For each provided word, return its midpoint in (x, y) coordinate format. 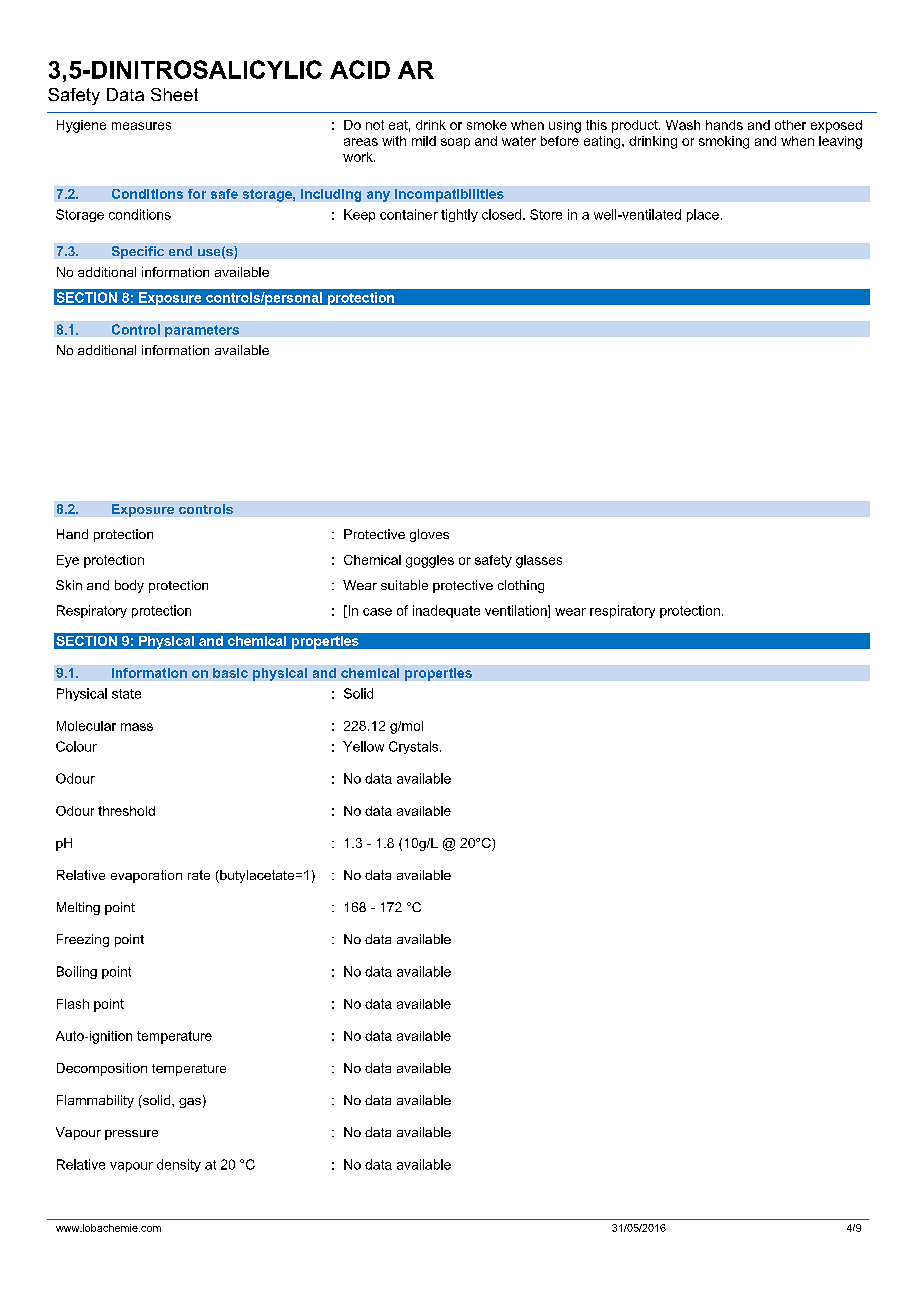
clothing (521, 586)
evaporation (146, 876)
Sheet (174, 94)
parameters (202, 331)
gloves (429, 535)
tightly (459, 215)
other (790, 125)
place (703, 215)
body (129, 586)
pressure (131, 1135)
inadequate (446, 611)
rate (199, 875)
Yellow (363, 746)
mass (137, 727)
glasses (539, 561)
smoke (487, 125)
